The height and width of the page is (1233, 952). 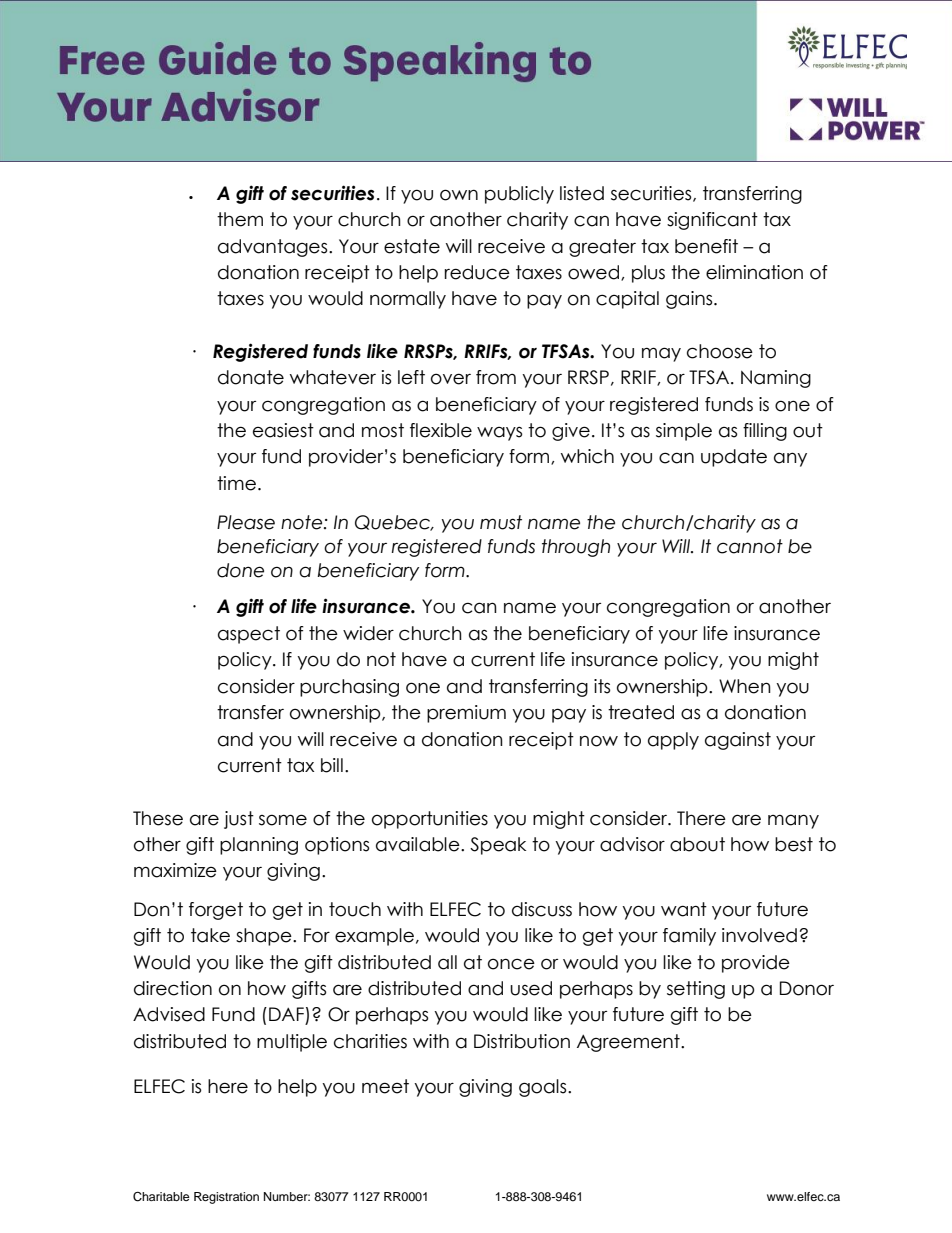 What do you see at coordinates (226, 1198) in the page?
I see `Registration` at bounding box center [226, 1198].
